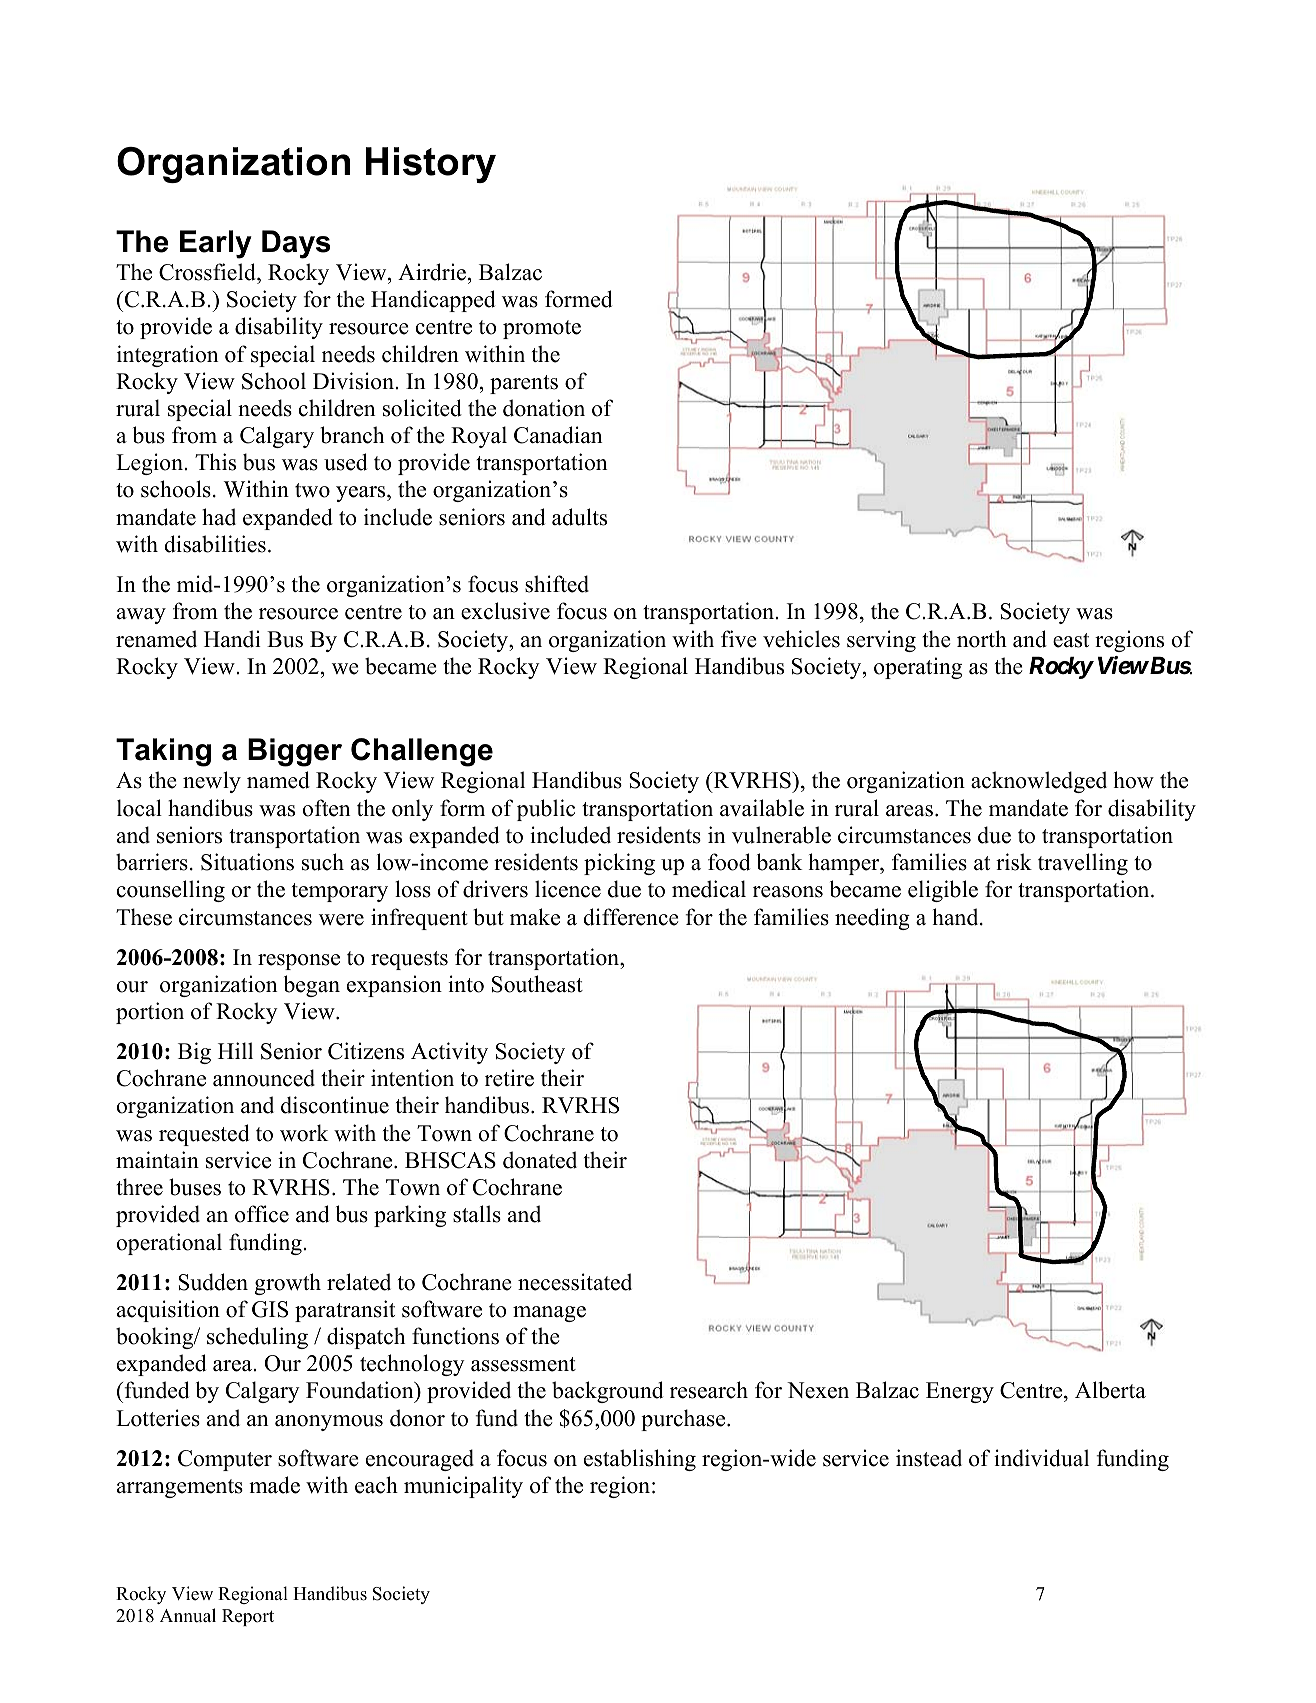 The image size is (1316, 1703). Describe the element at coordinates (960, 1392) in the screenshot. I see `Energy` at that location.
